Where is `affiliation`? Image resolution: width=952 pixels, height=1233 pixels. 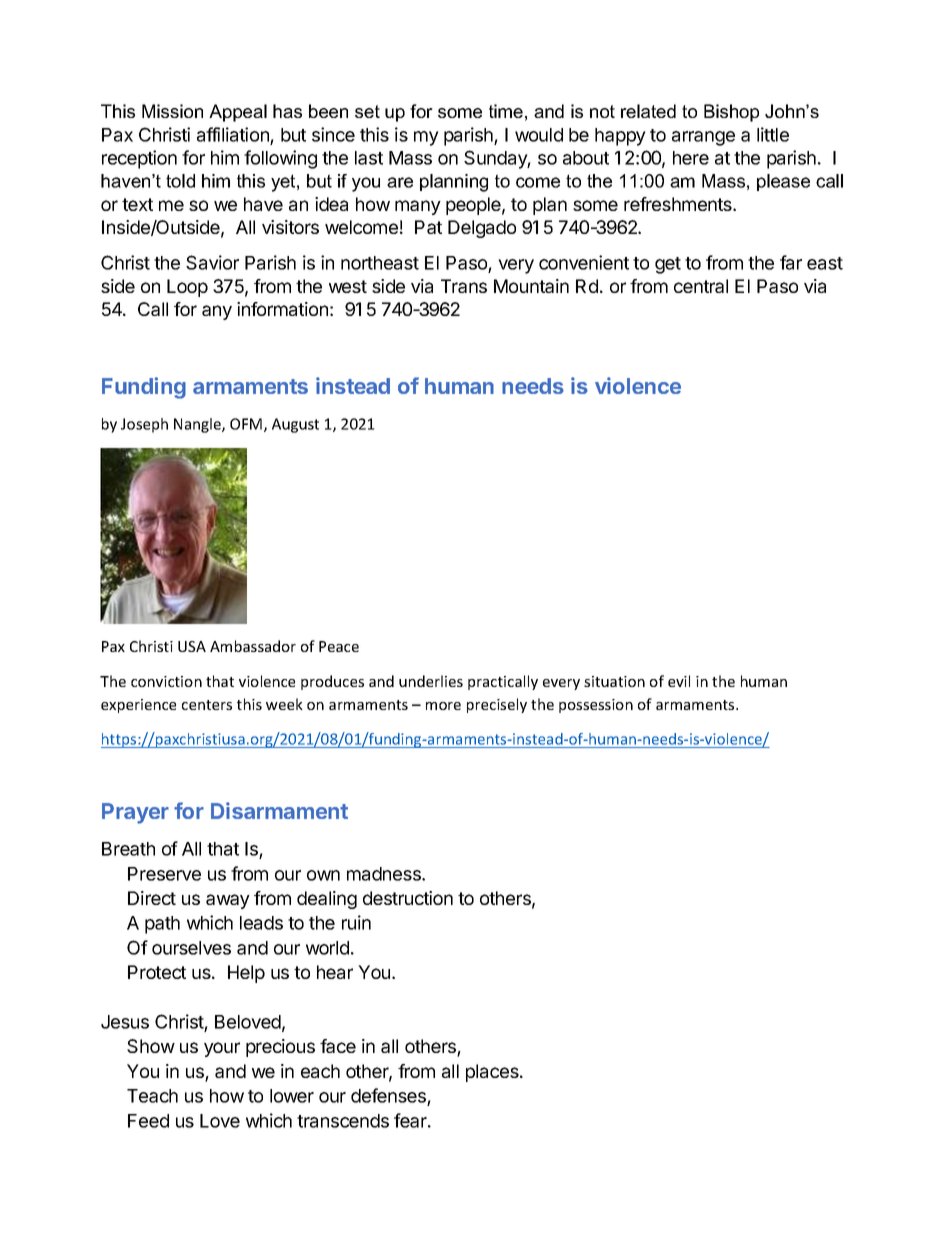
affiliation is located at coordinates (233, 134).
